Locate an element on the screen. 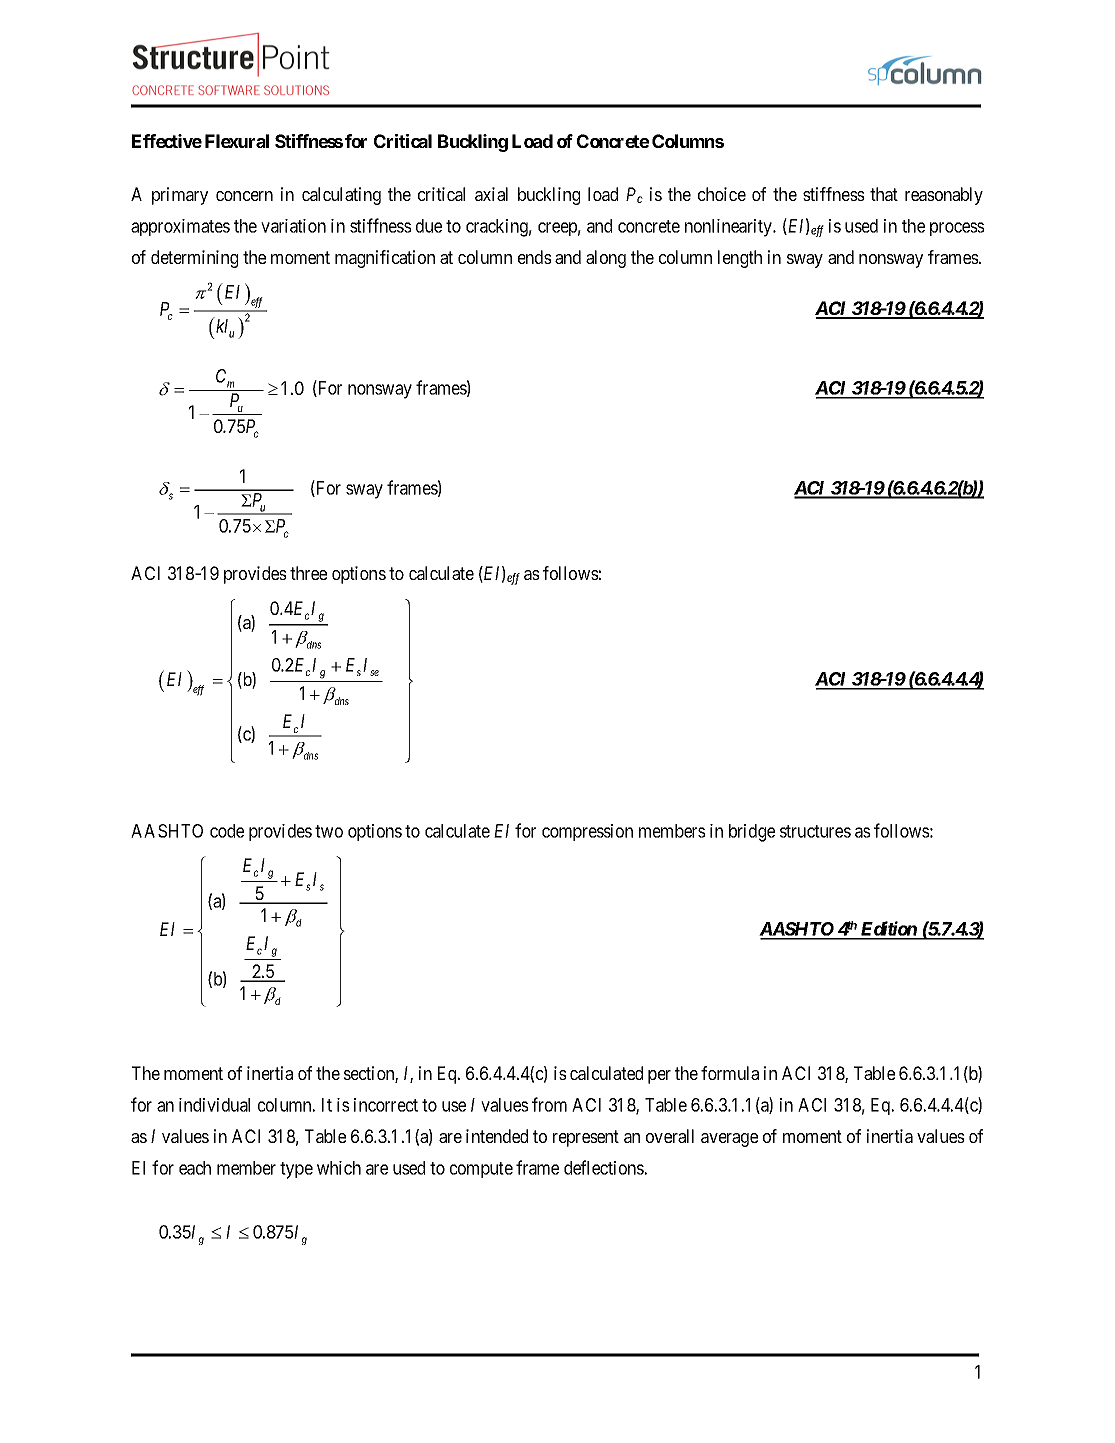  compression is located at coordinates (587, 832).
